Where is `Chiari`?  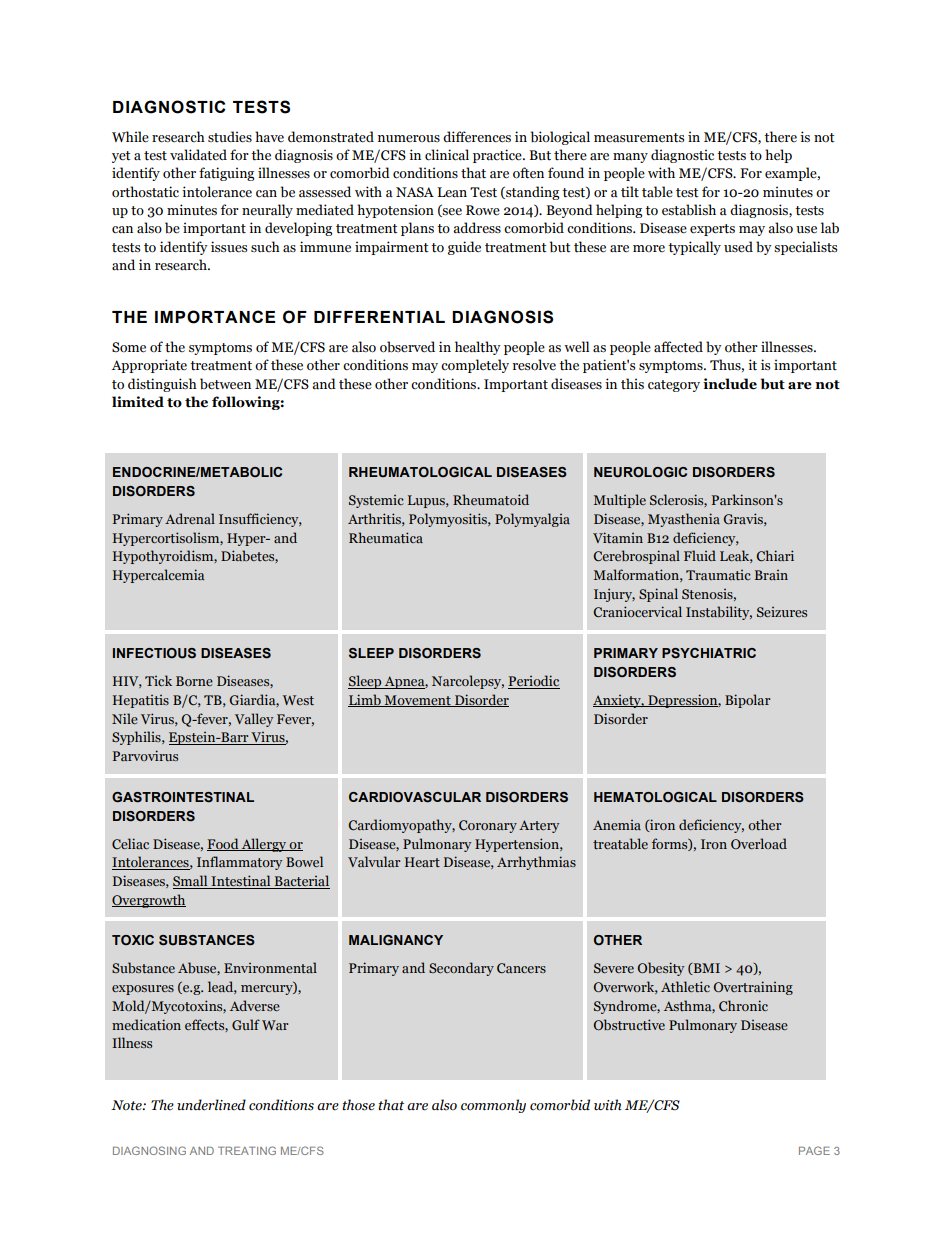 Chiari is located at coordinates (775, 555).
